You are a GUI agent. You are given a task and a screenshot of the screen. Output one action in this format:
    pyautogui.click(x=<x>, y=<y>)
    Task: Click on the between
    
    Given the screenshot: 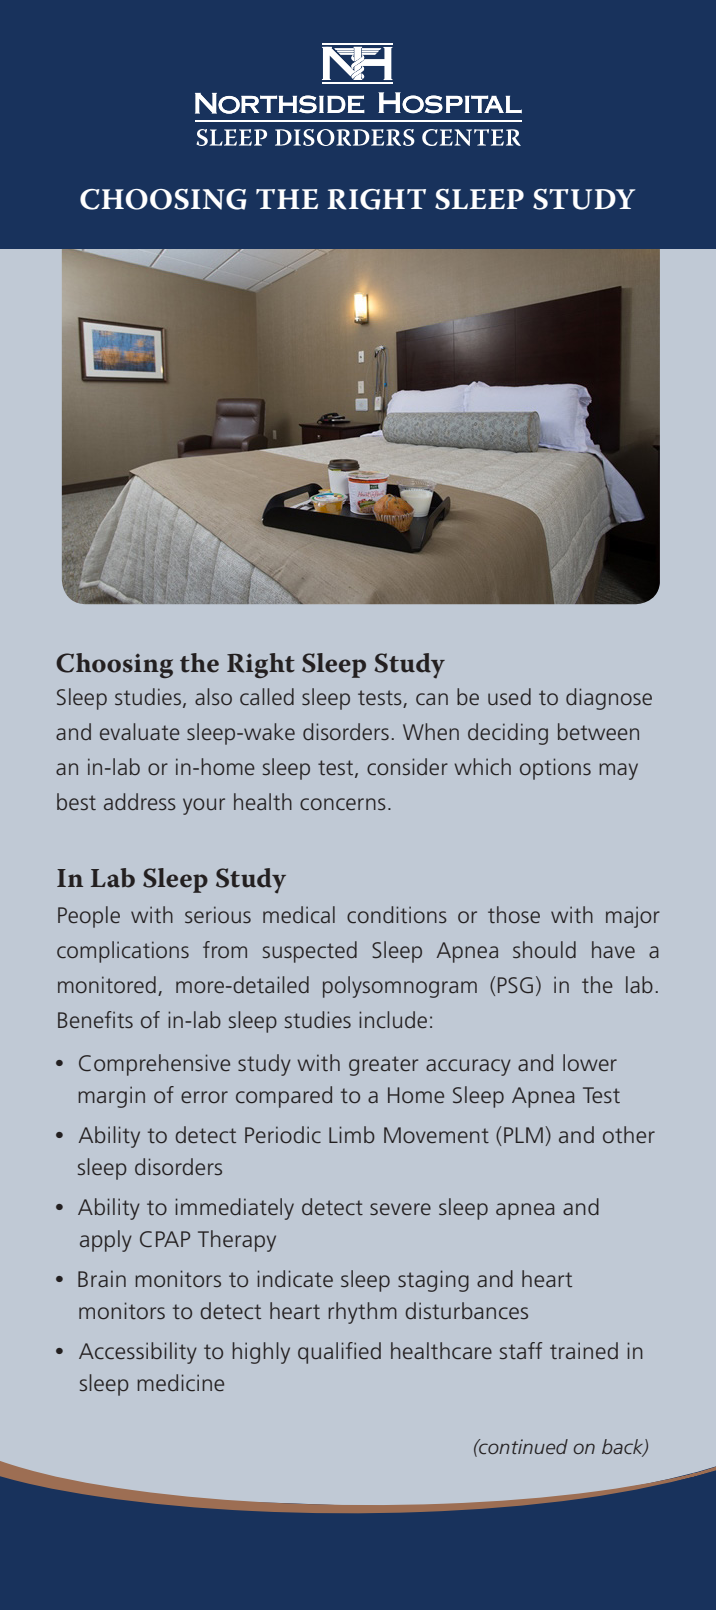 What is the action you would take?
    pyautogui.click(x=598, y=731)
